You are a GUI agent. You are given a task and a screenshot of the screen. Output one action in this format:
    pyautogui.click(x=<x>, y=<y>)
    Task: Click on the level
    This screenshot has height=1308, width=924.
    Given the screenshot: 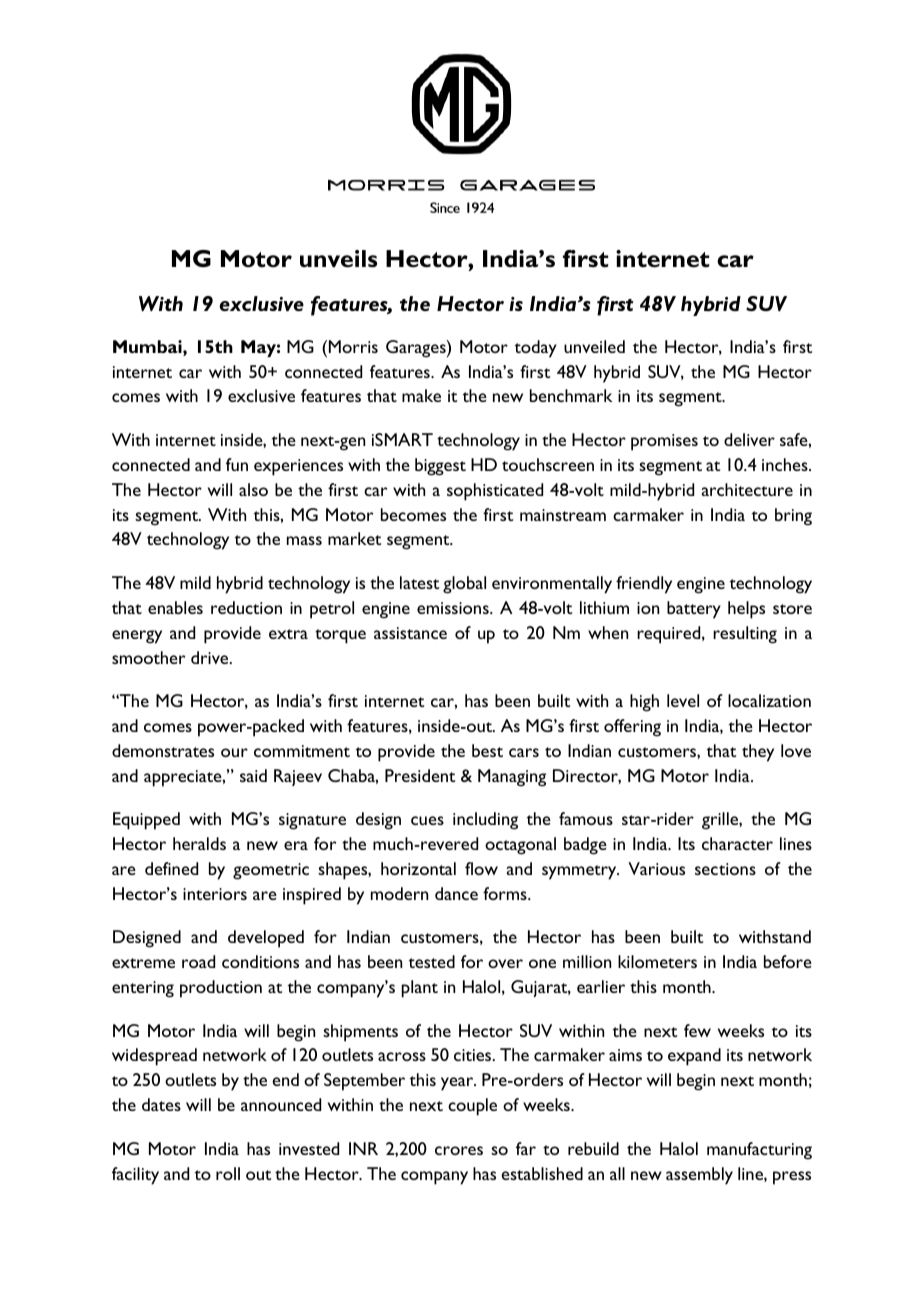 What is the action you would take?
    pyautogui.click(x=683, y=700)
